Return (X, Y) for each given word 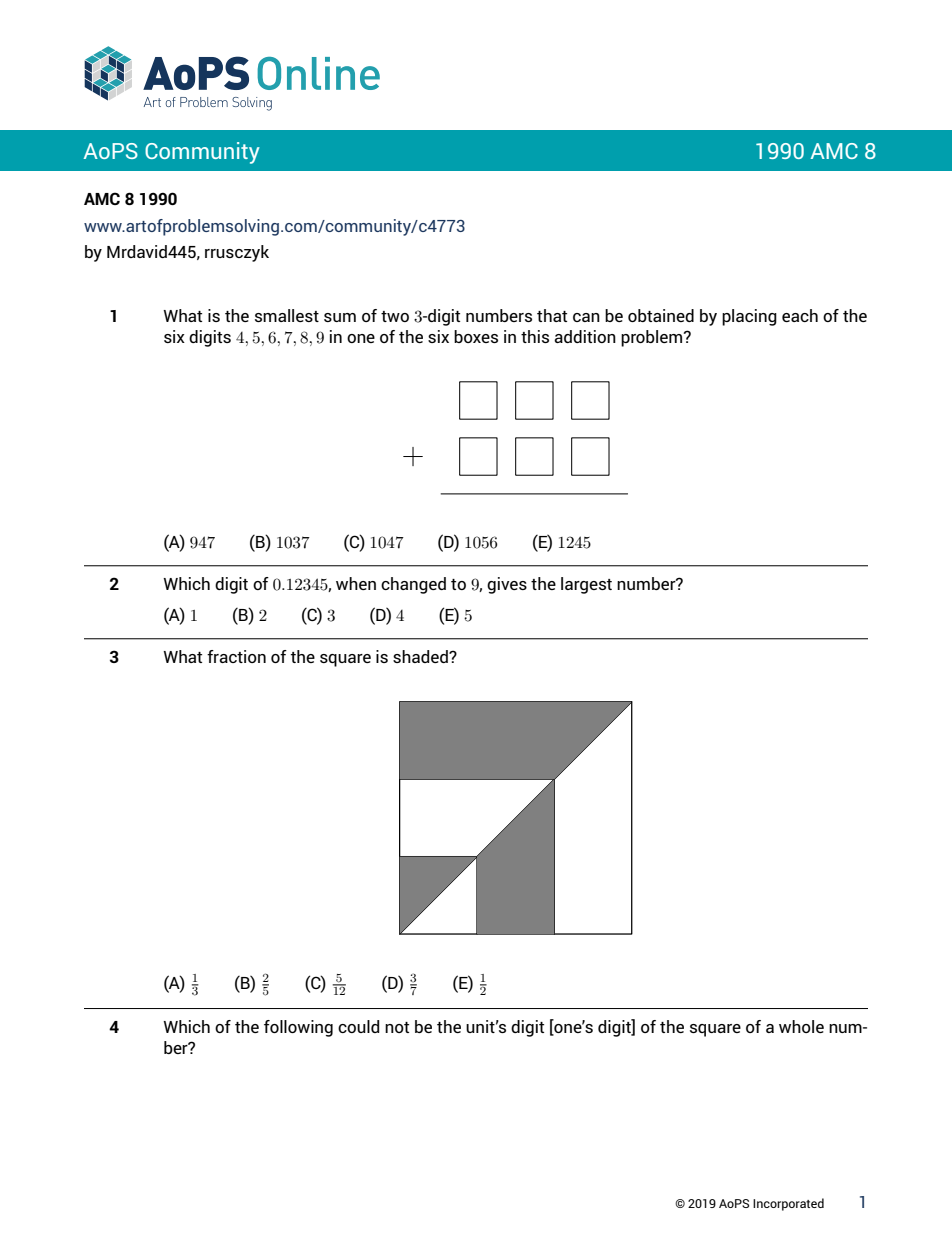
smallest (287, 315)
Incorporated (788, 1204)
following (298, 1028)
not (397, 1027)
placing (749, 317)
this (535, 336)
